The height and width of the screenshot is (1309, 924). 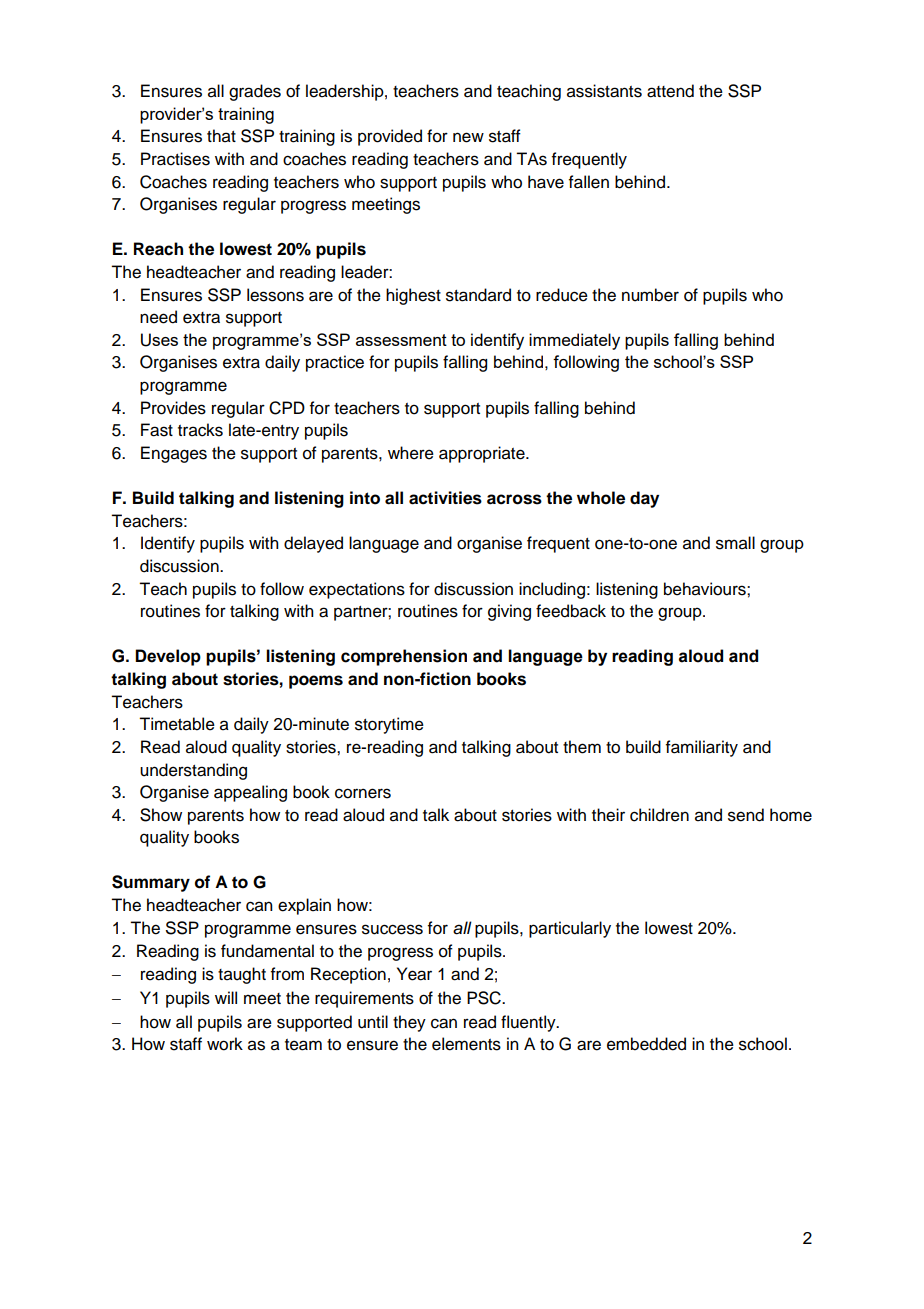 I want to click on delayed, so click(x=313, y=544).
